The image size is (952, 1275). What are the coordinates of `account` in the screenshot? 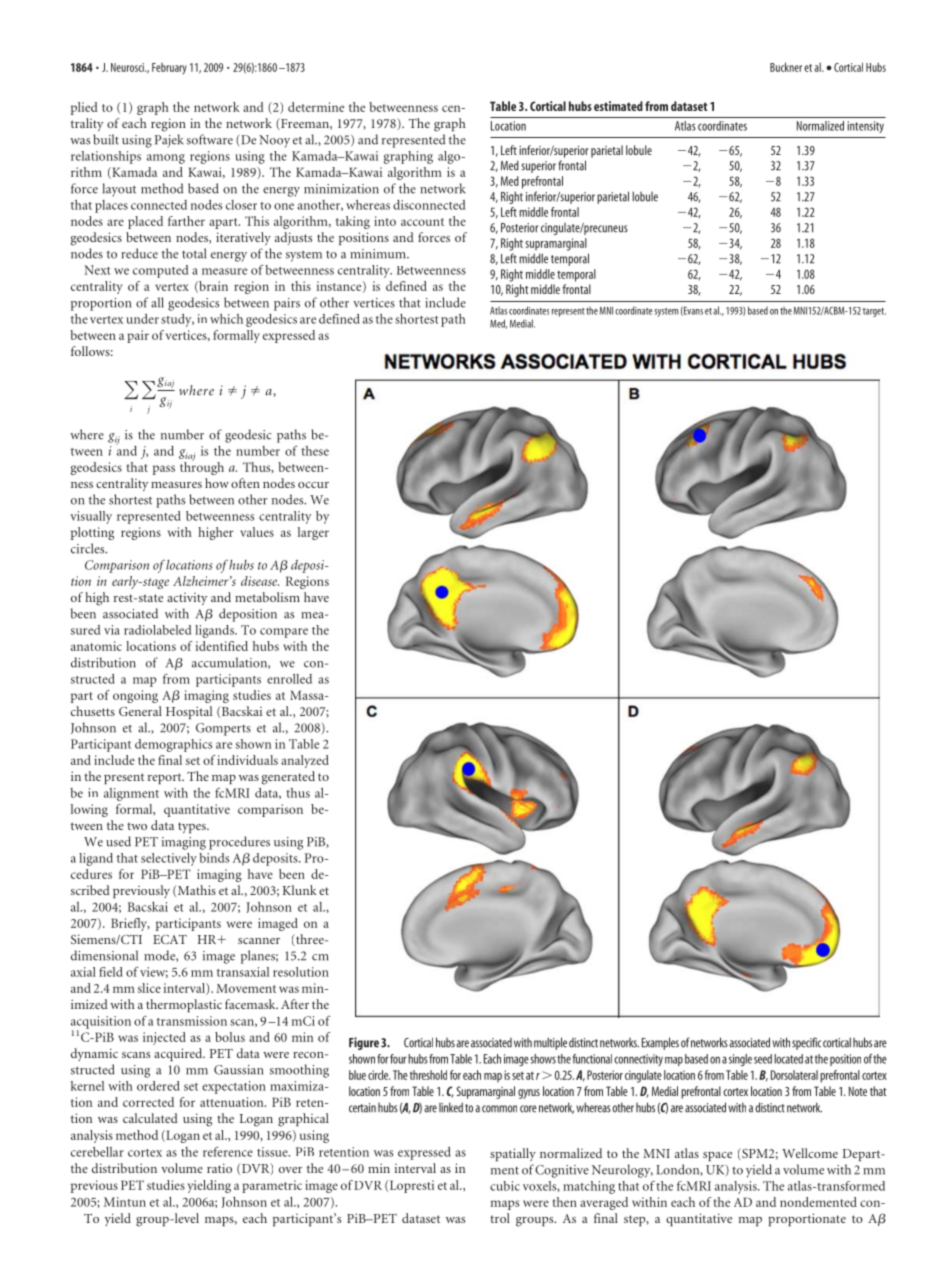 It's located at (422, 222).
